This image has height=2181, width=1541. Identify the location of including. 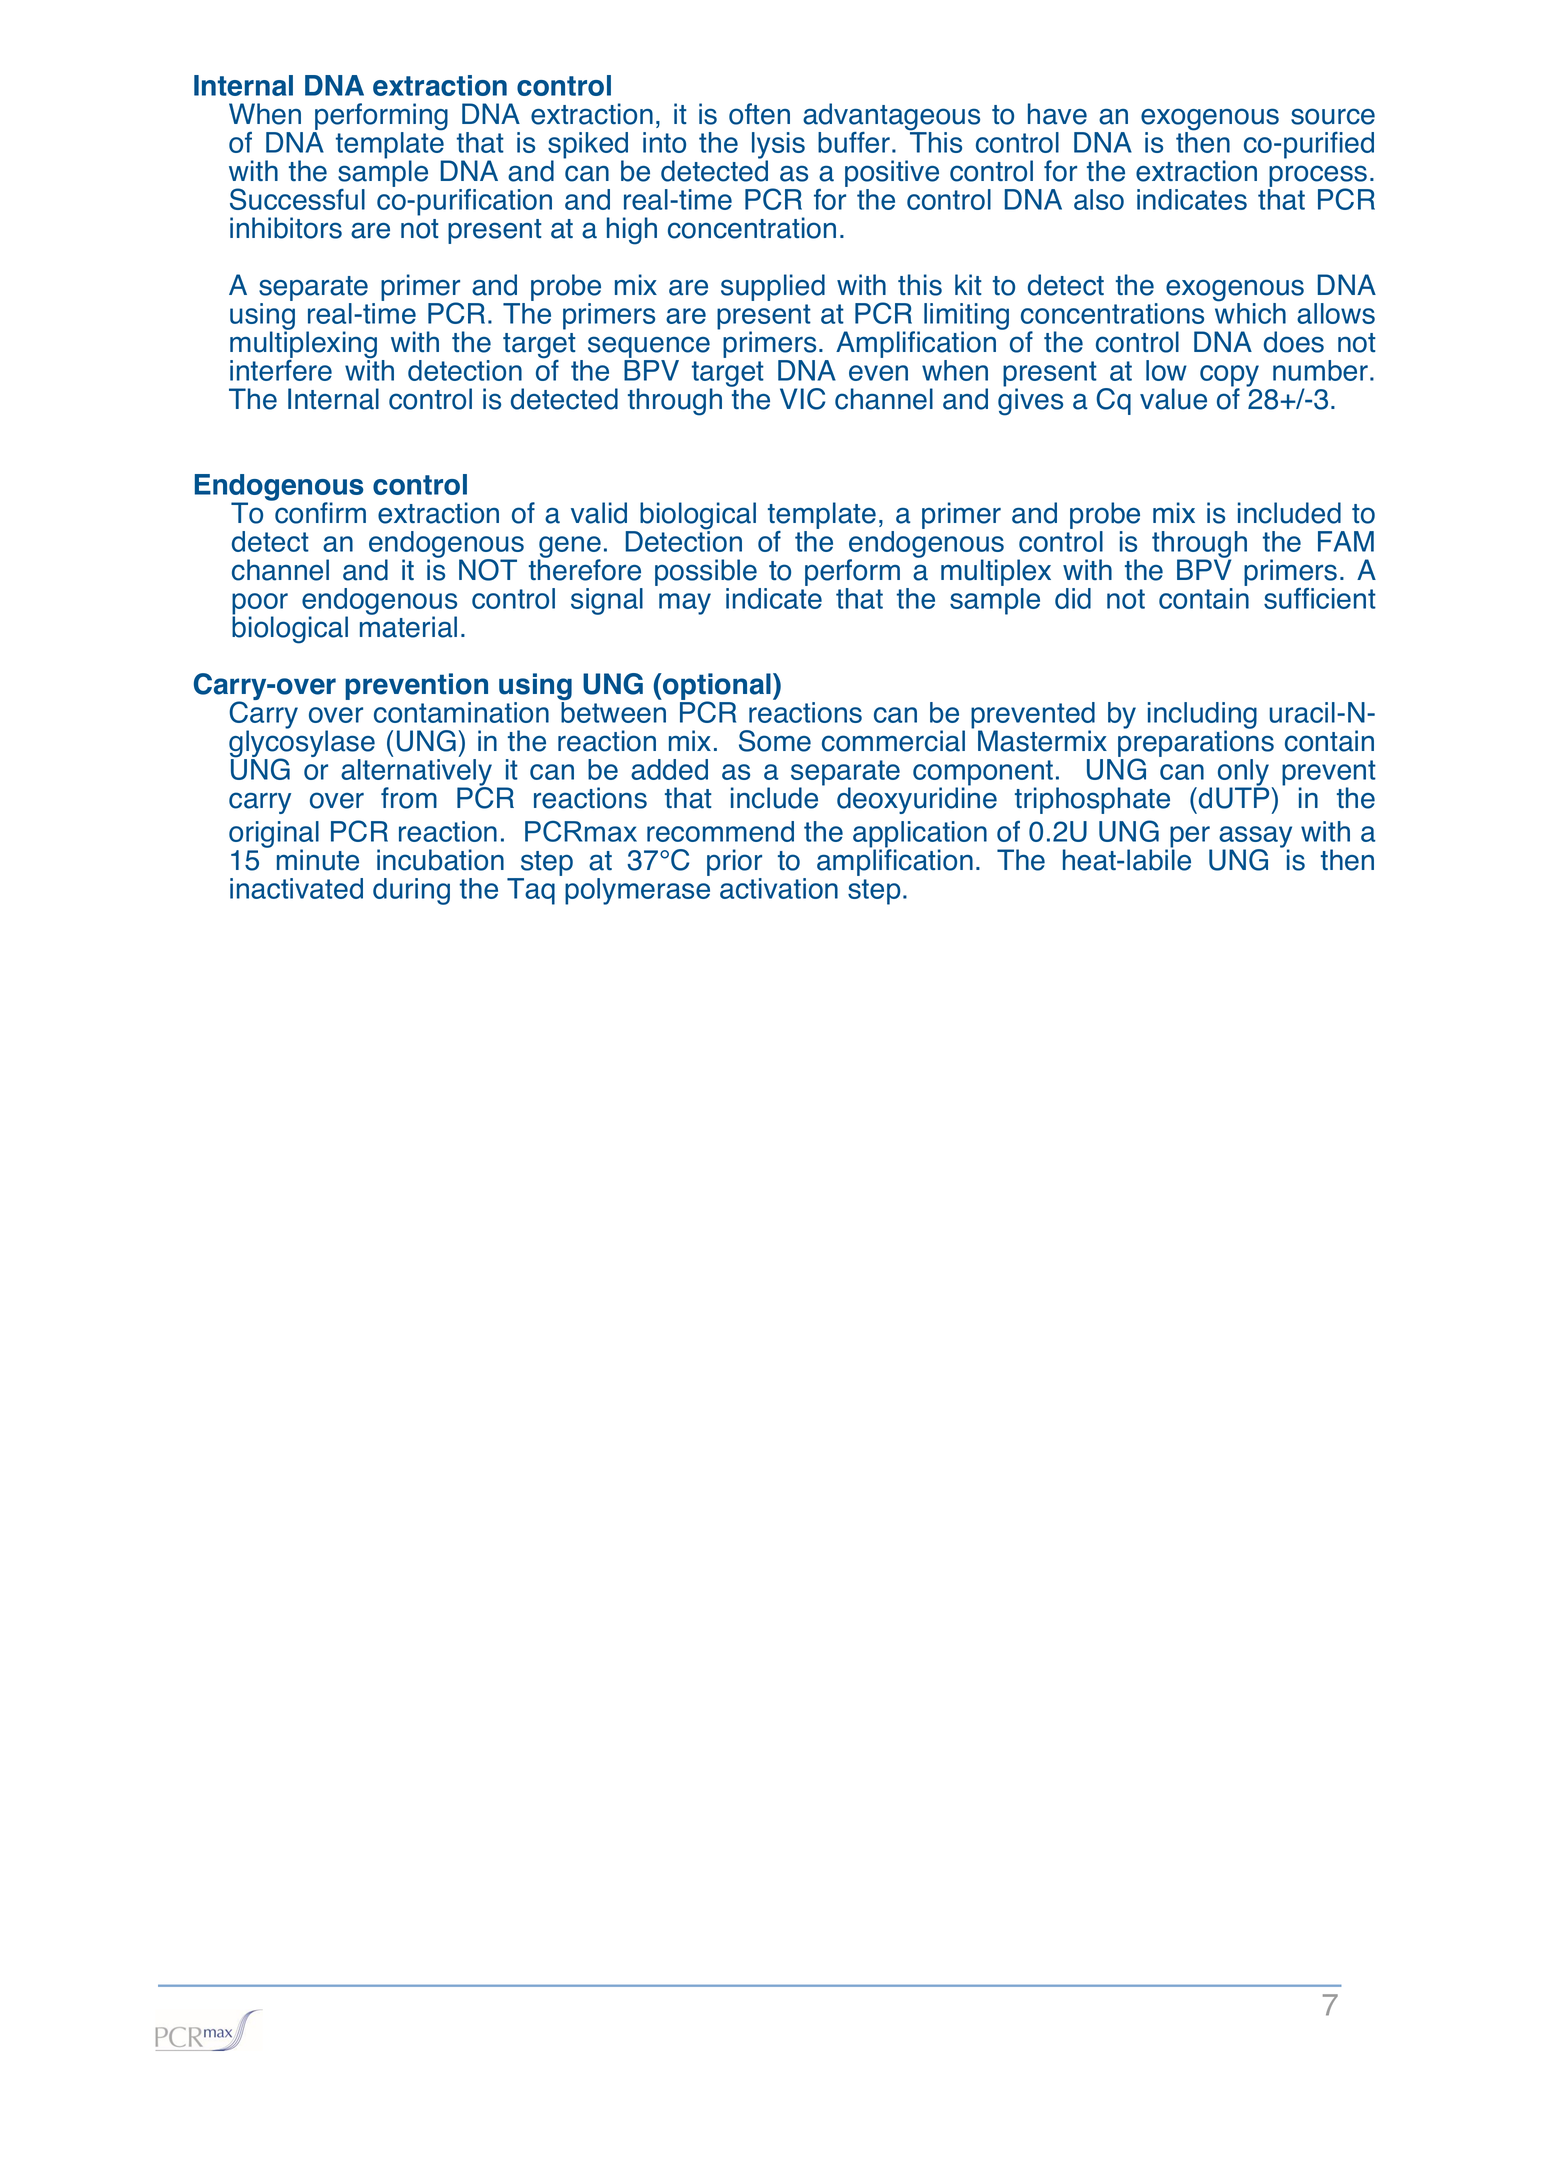
(1202, 716).
